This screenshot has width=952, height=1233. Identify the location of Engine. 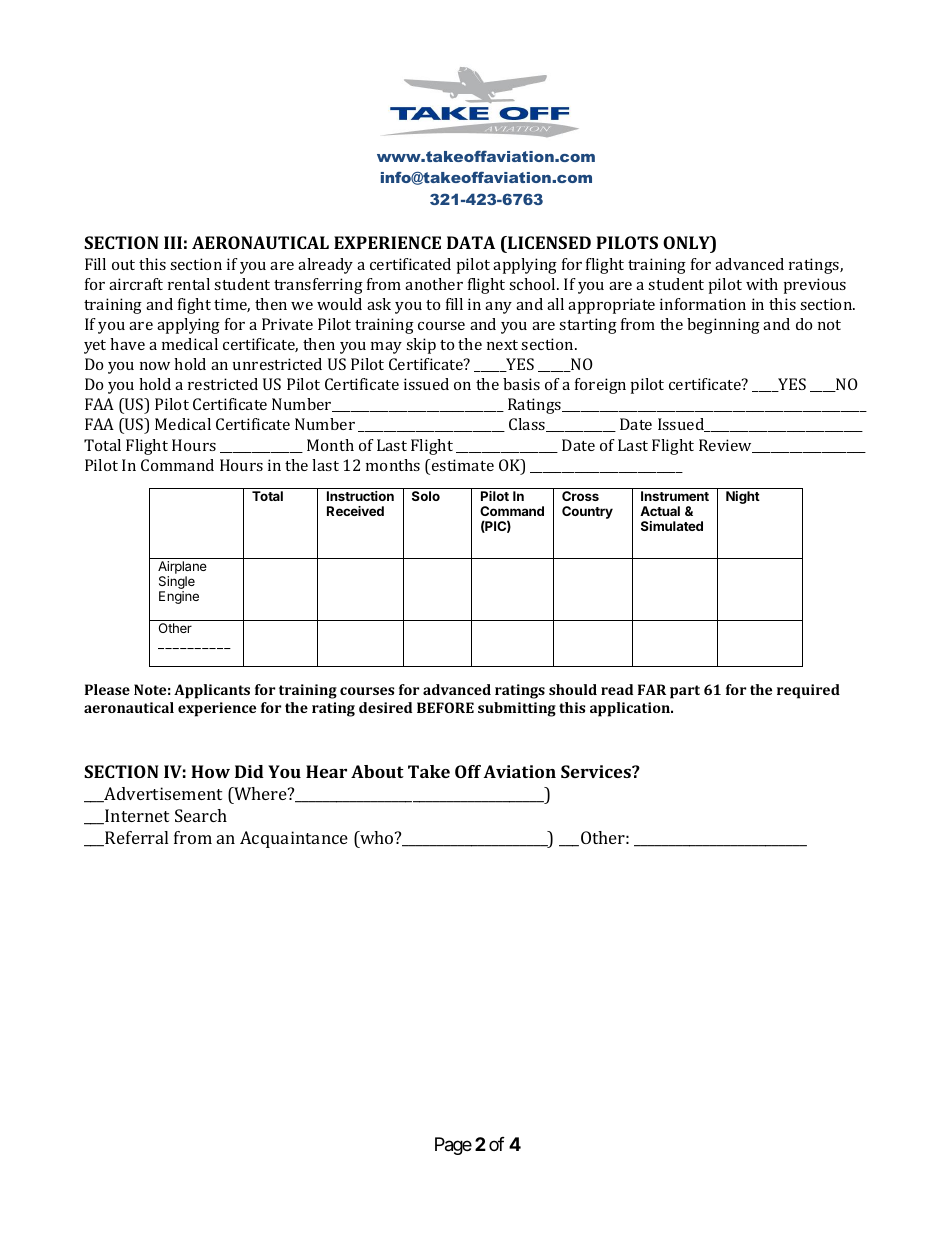
(179, 597).
